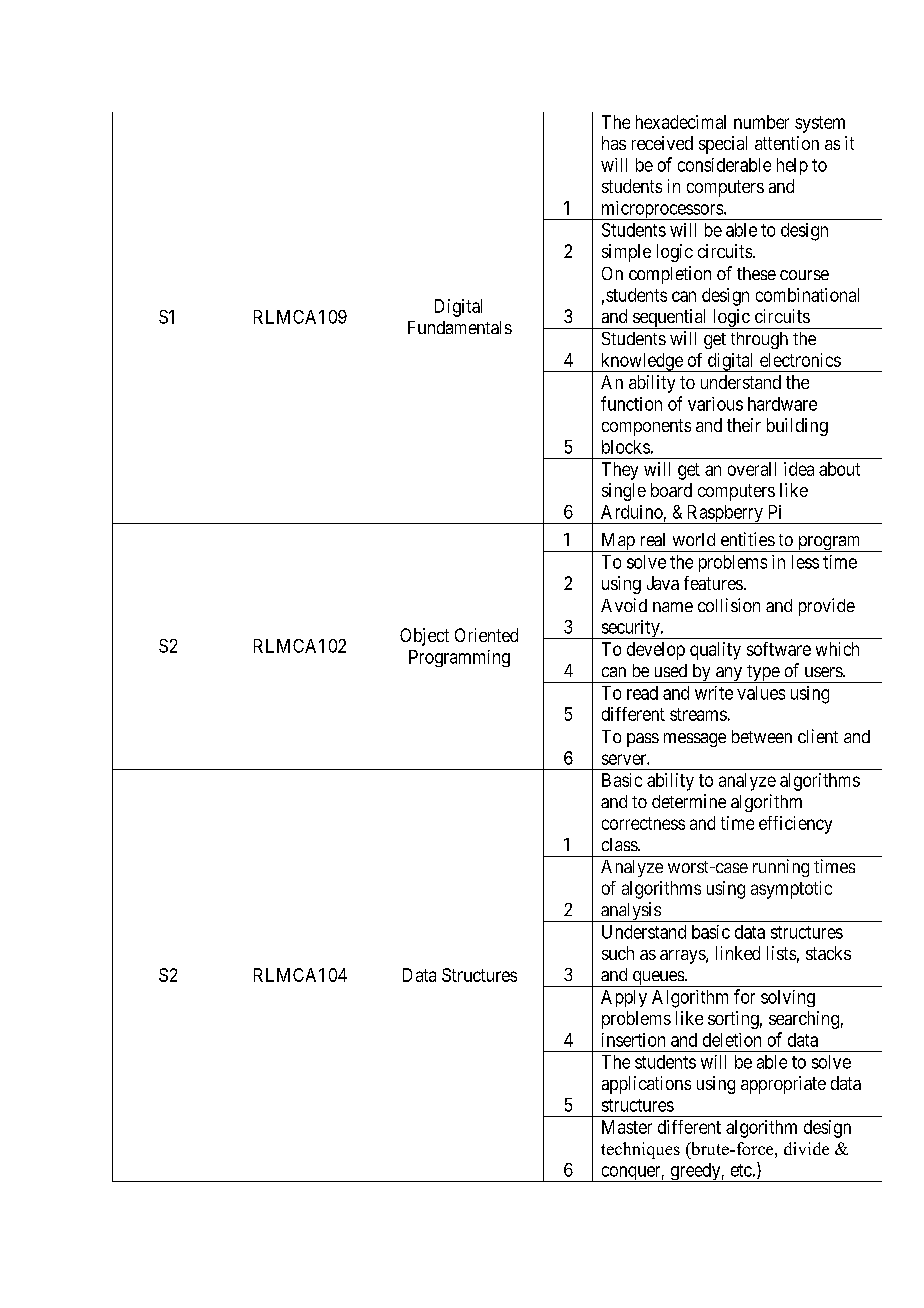 This page has height=1308, width=924. What do you see at coordinates (656, 651) in the page?
I see `develop` at bounding box center [656, 651].
